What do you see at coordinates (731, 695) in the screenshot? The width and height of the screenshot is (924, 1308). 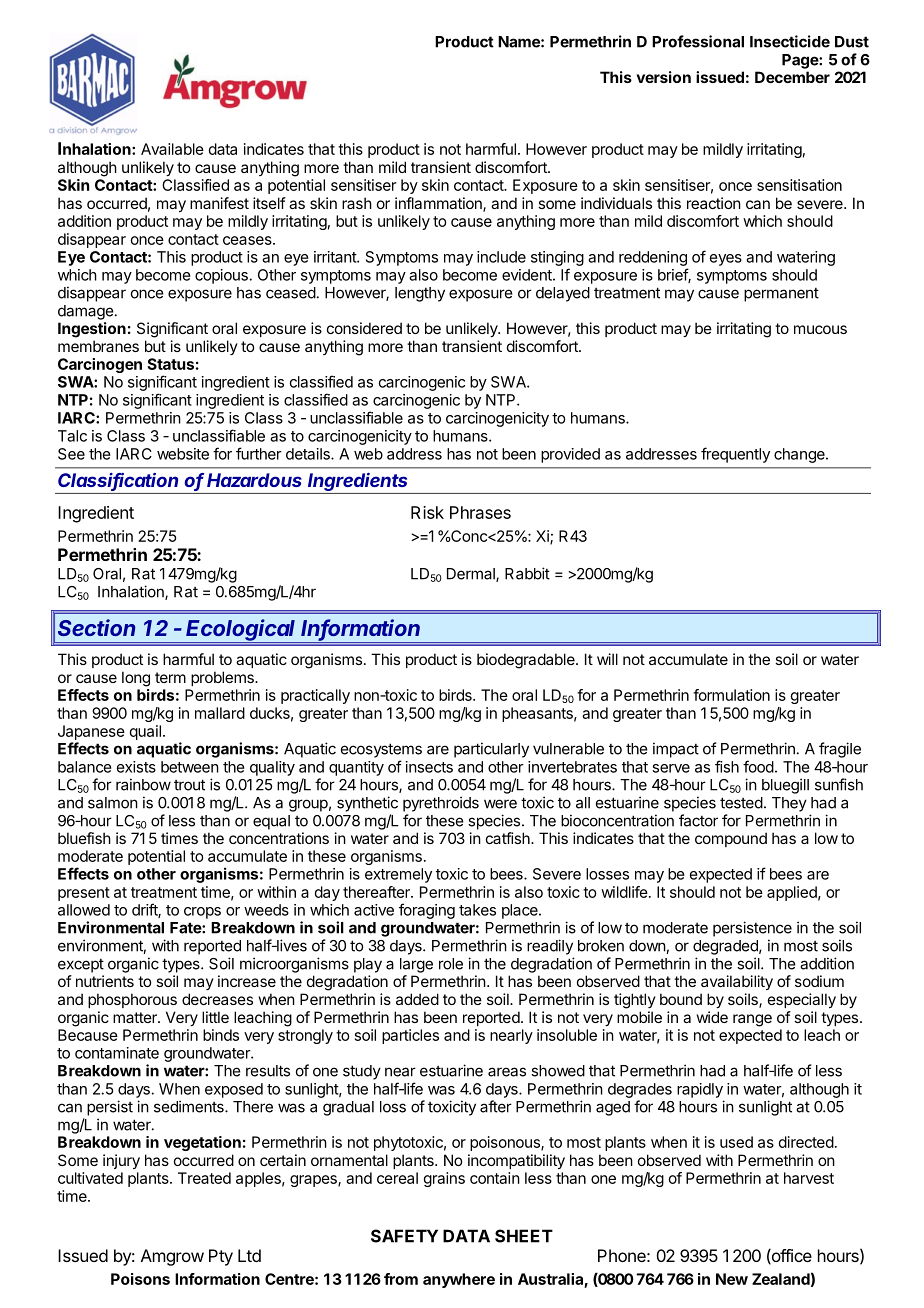 I see `formulation` at bounding box center [731, 695].
